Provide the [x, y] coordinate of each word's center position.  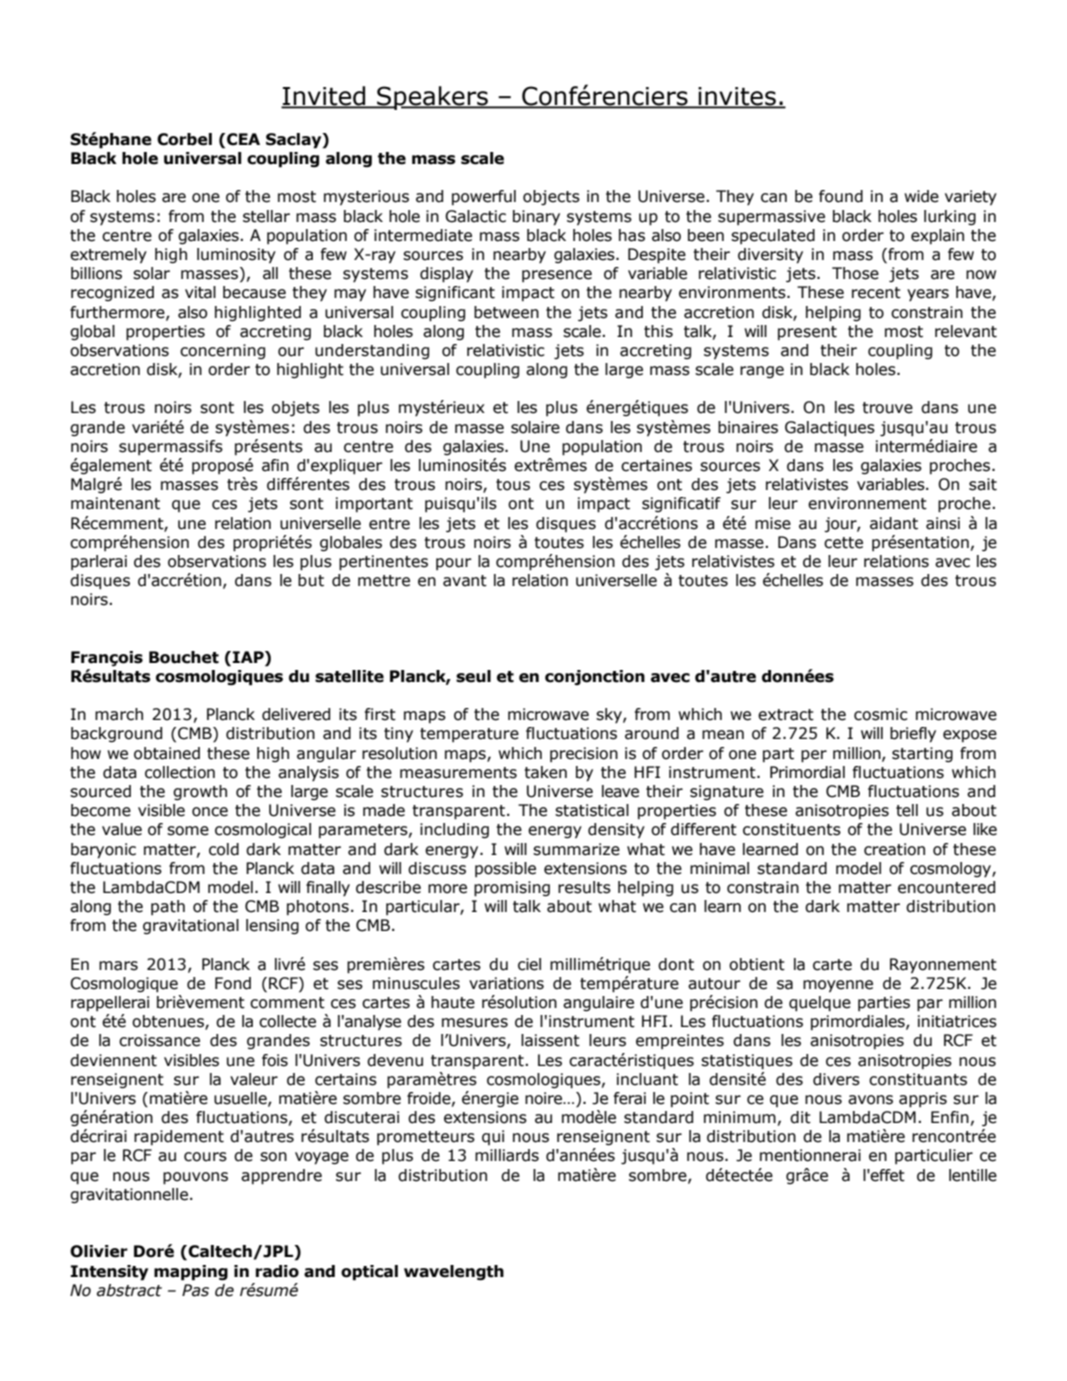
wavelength [454, 1273]
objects [551, 197]
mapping [191, 1273]
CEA [243, 139]
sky [610, 715]
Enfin [950, 1117]
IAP [249, 657]
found [841, 196]
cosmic [881, 714]
